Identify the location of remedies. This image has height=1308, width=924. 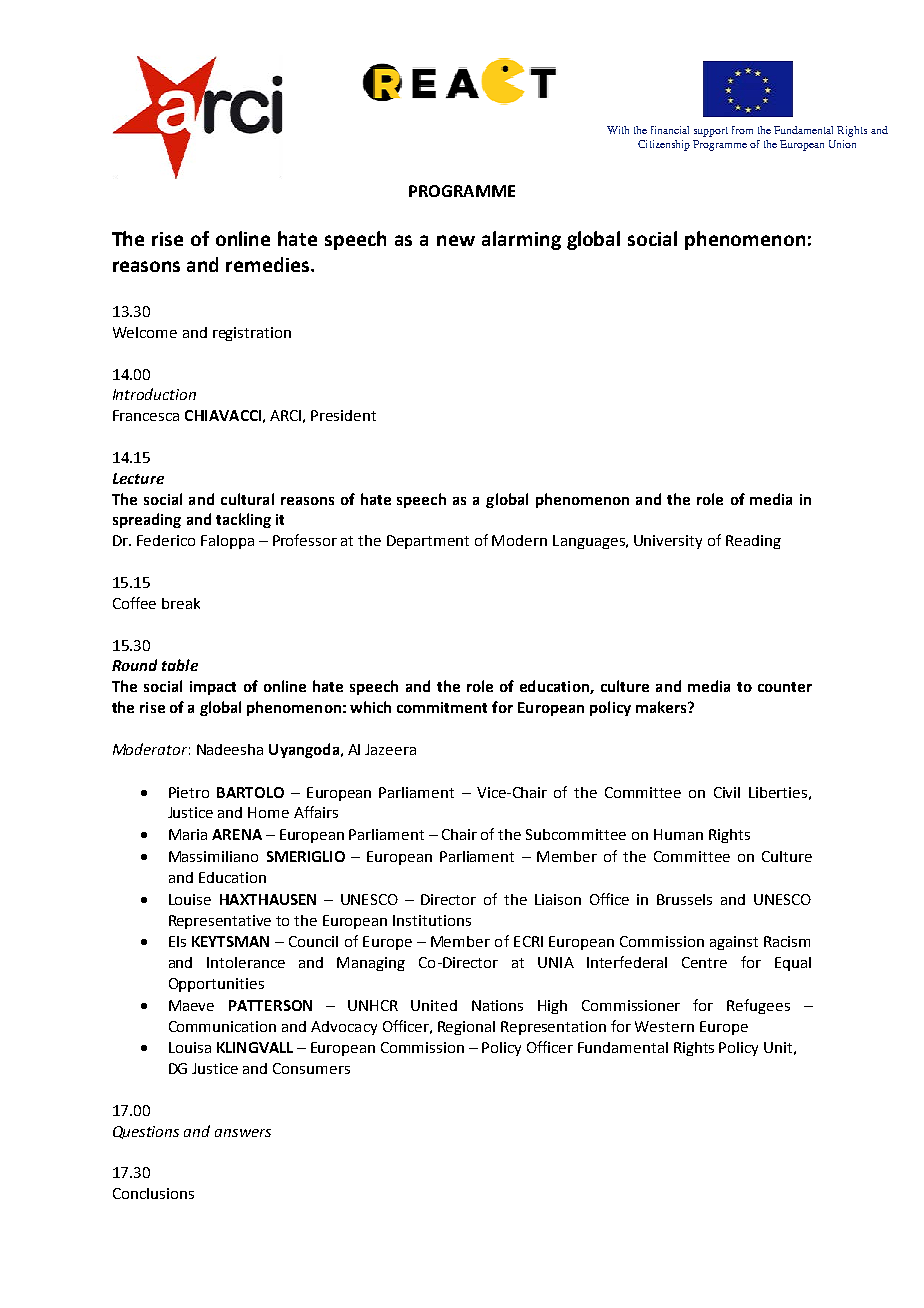
(267, 264).
